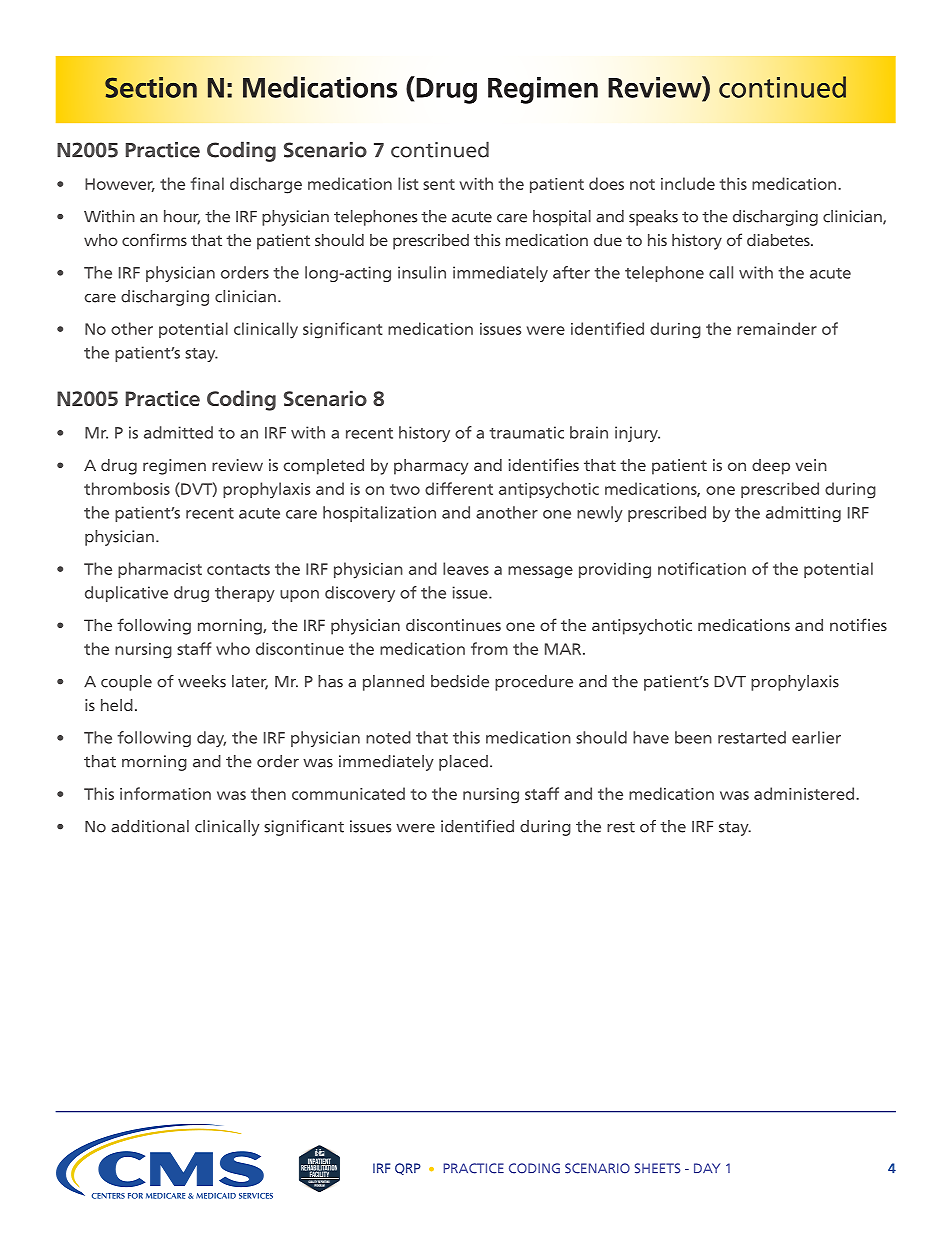 The height and width of the image is (1233, 952). Describe the element at coordinates (804, 793) in the image. I see `administered` at that location.
